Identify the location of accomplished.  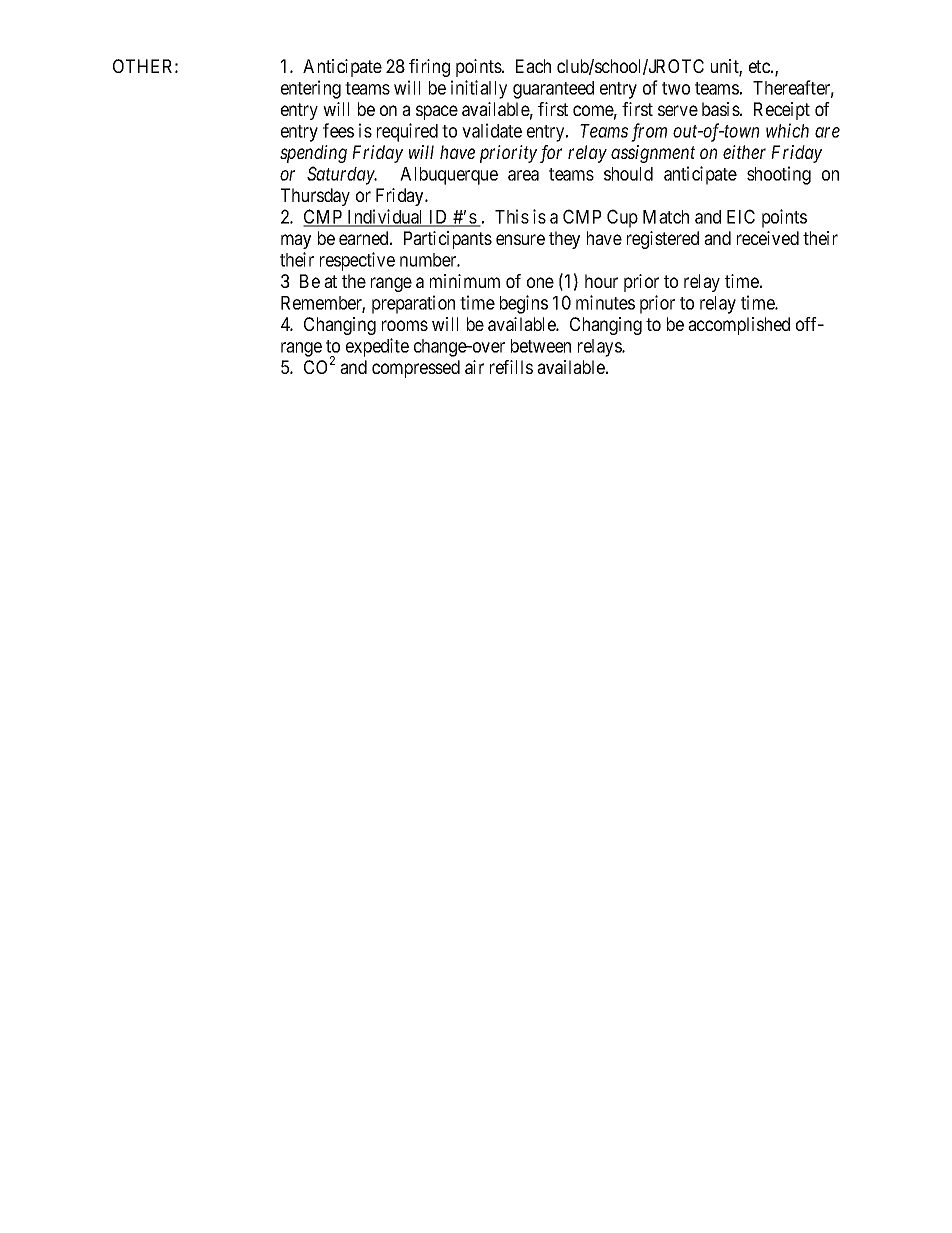
(739, 326).
